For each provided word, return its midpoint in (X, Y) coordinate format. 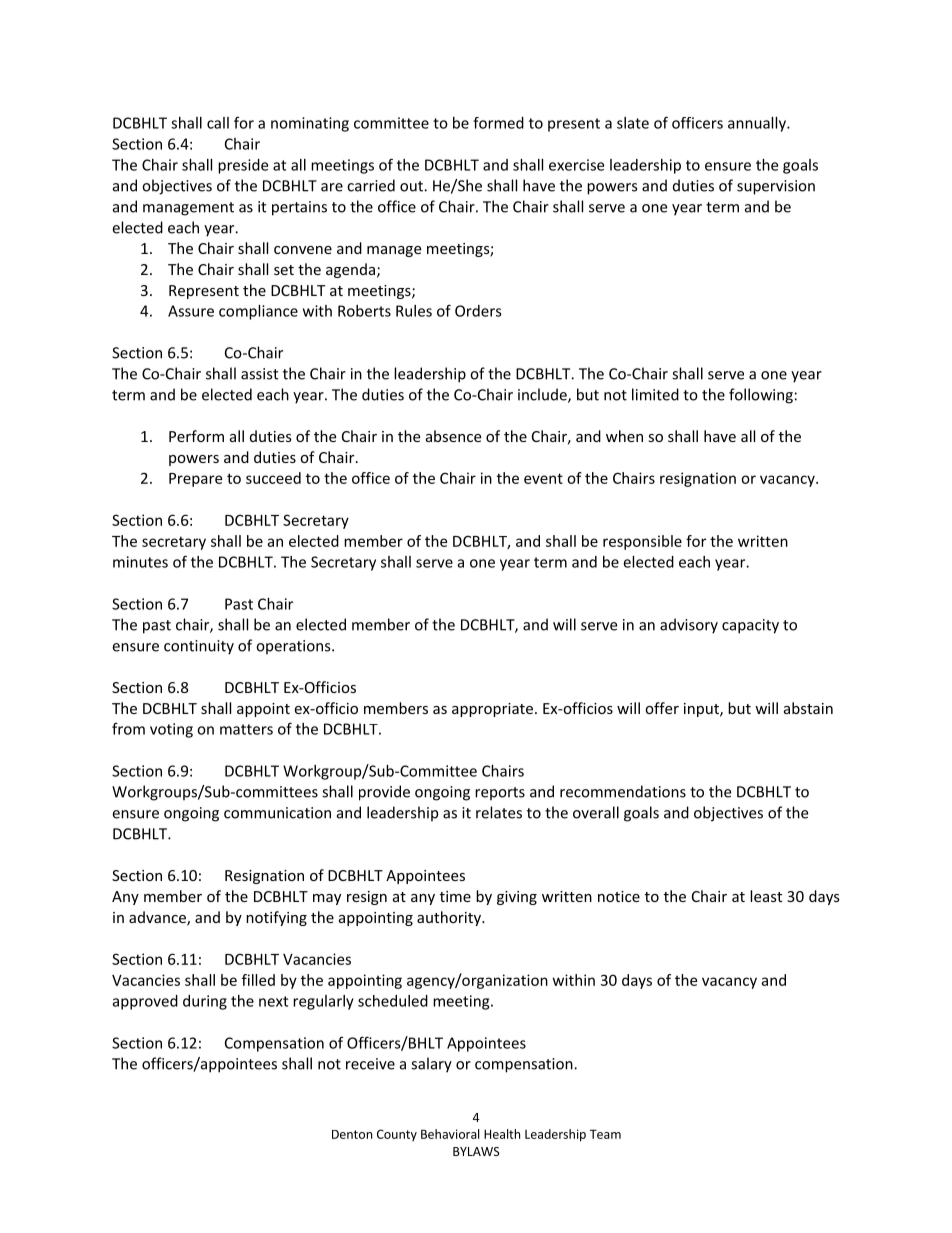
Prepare (195, 480)
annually (758, 124)
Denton (352, 1134)
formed (498, 123)
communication (277, 813)
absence (453, 436)
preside (243, 166)
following (761, 396)
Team (605, 1134)
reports (500, 794)
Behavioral (450, 1134)
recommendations (623, 791)
